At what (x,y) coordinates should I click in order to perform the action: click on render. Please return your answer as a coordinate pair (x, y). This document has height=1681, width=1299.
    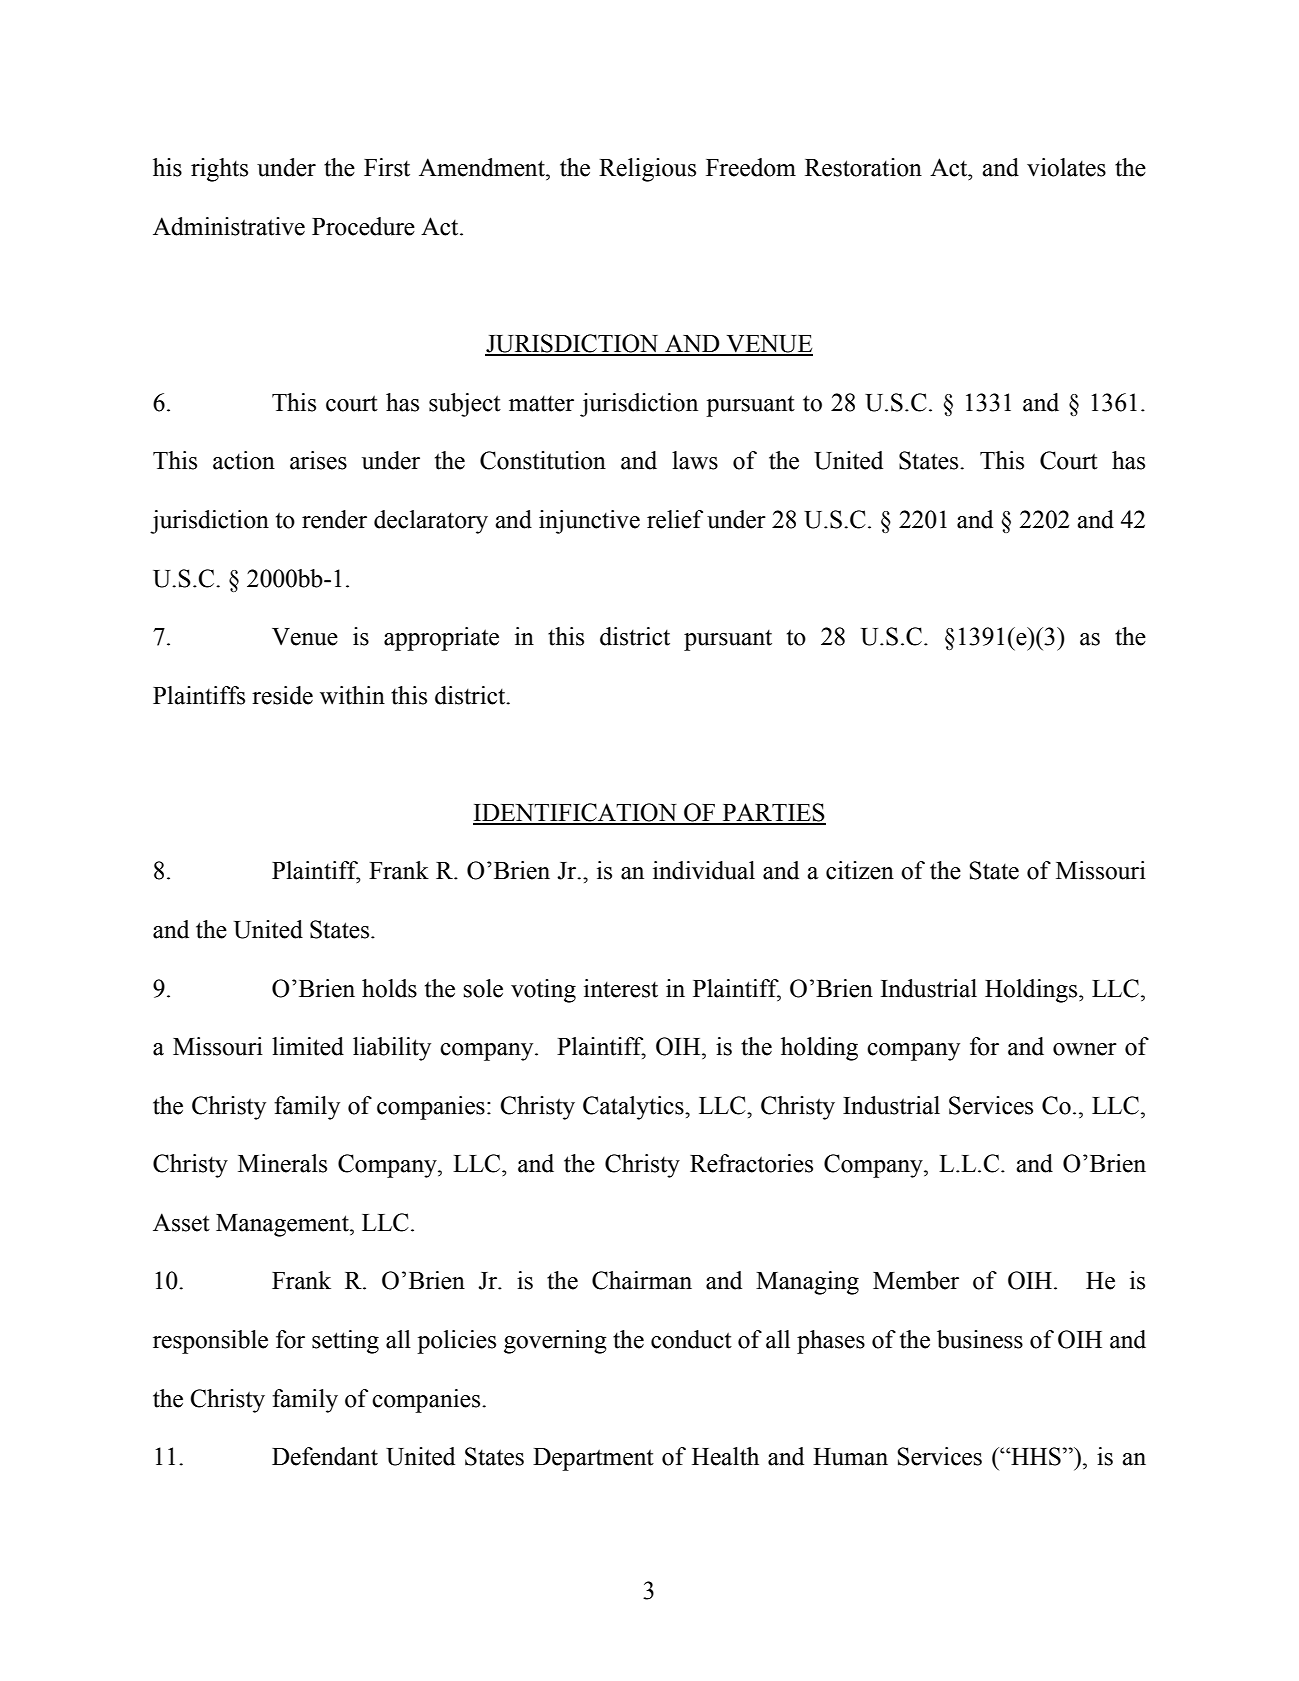
    Looking at the image, I should click on (334, 519).
